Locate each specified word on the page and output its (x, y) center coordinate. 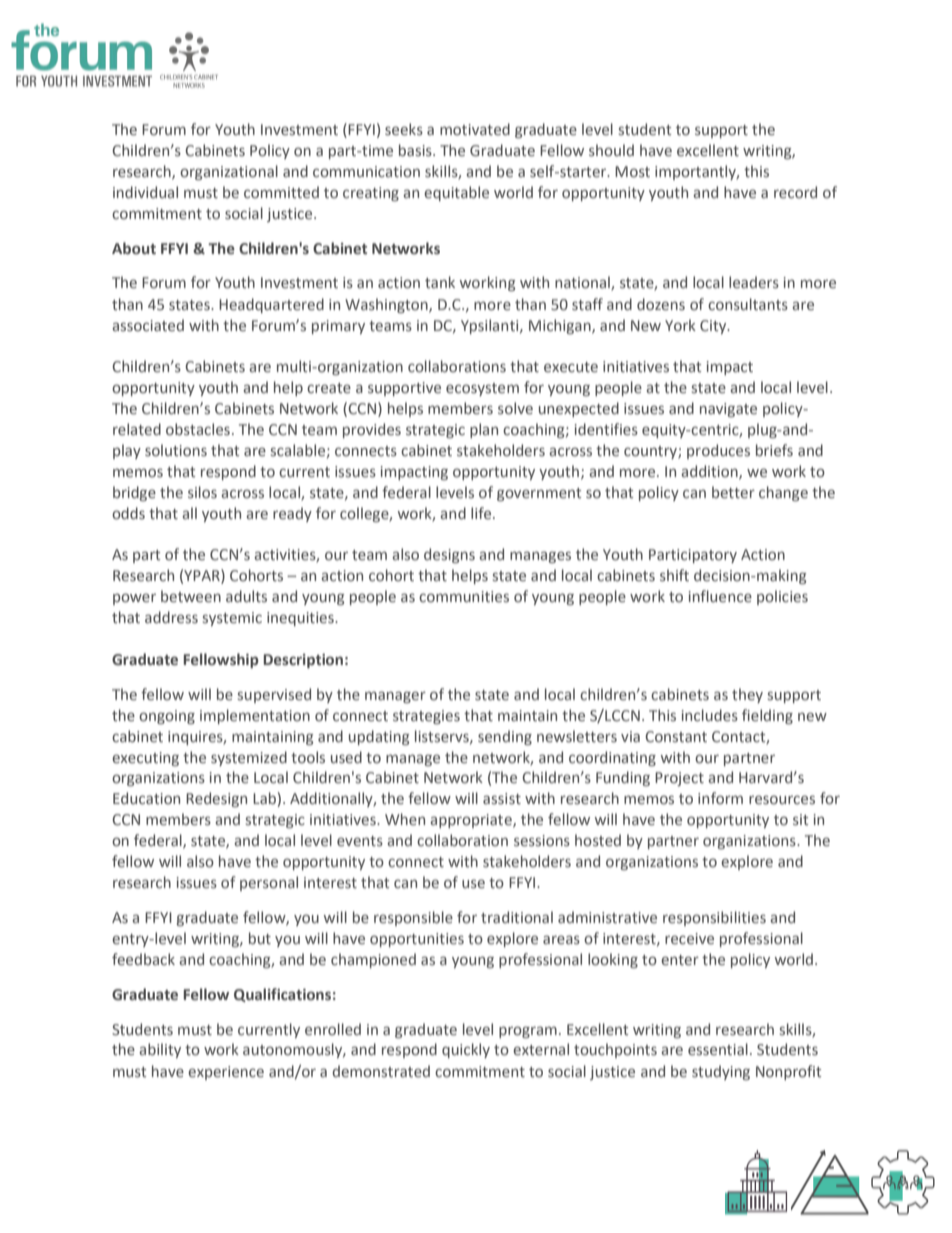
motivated (475, 129)
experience (226, 1073)
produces (718, 451)
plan (484, 430)
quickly (466, 1050)
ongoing (167, 717)
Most (632, 172)
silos (202, 492)
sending (505, 737)
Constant (676, 737)
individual (145, 192)
